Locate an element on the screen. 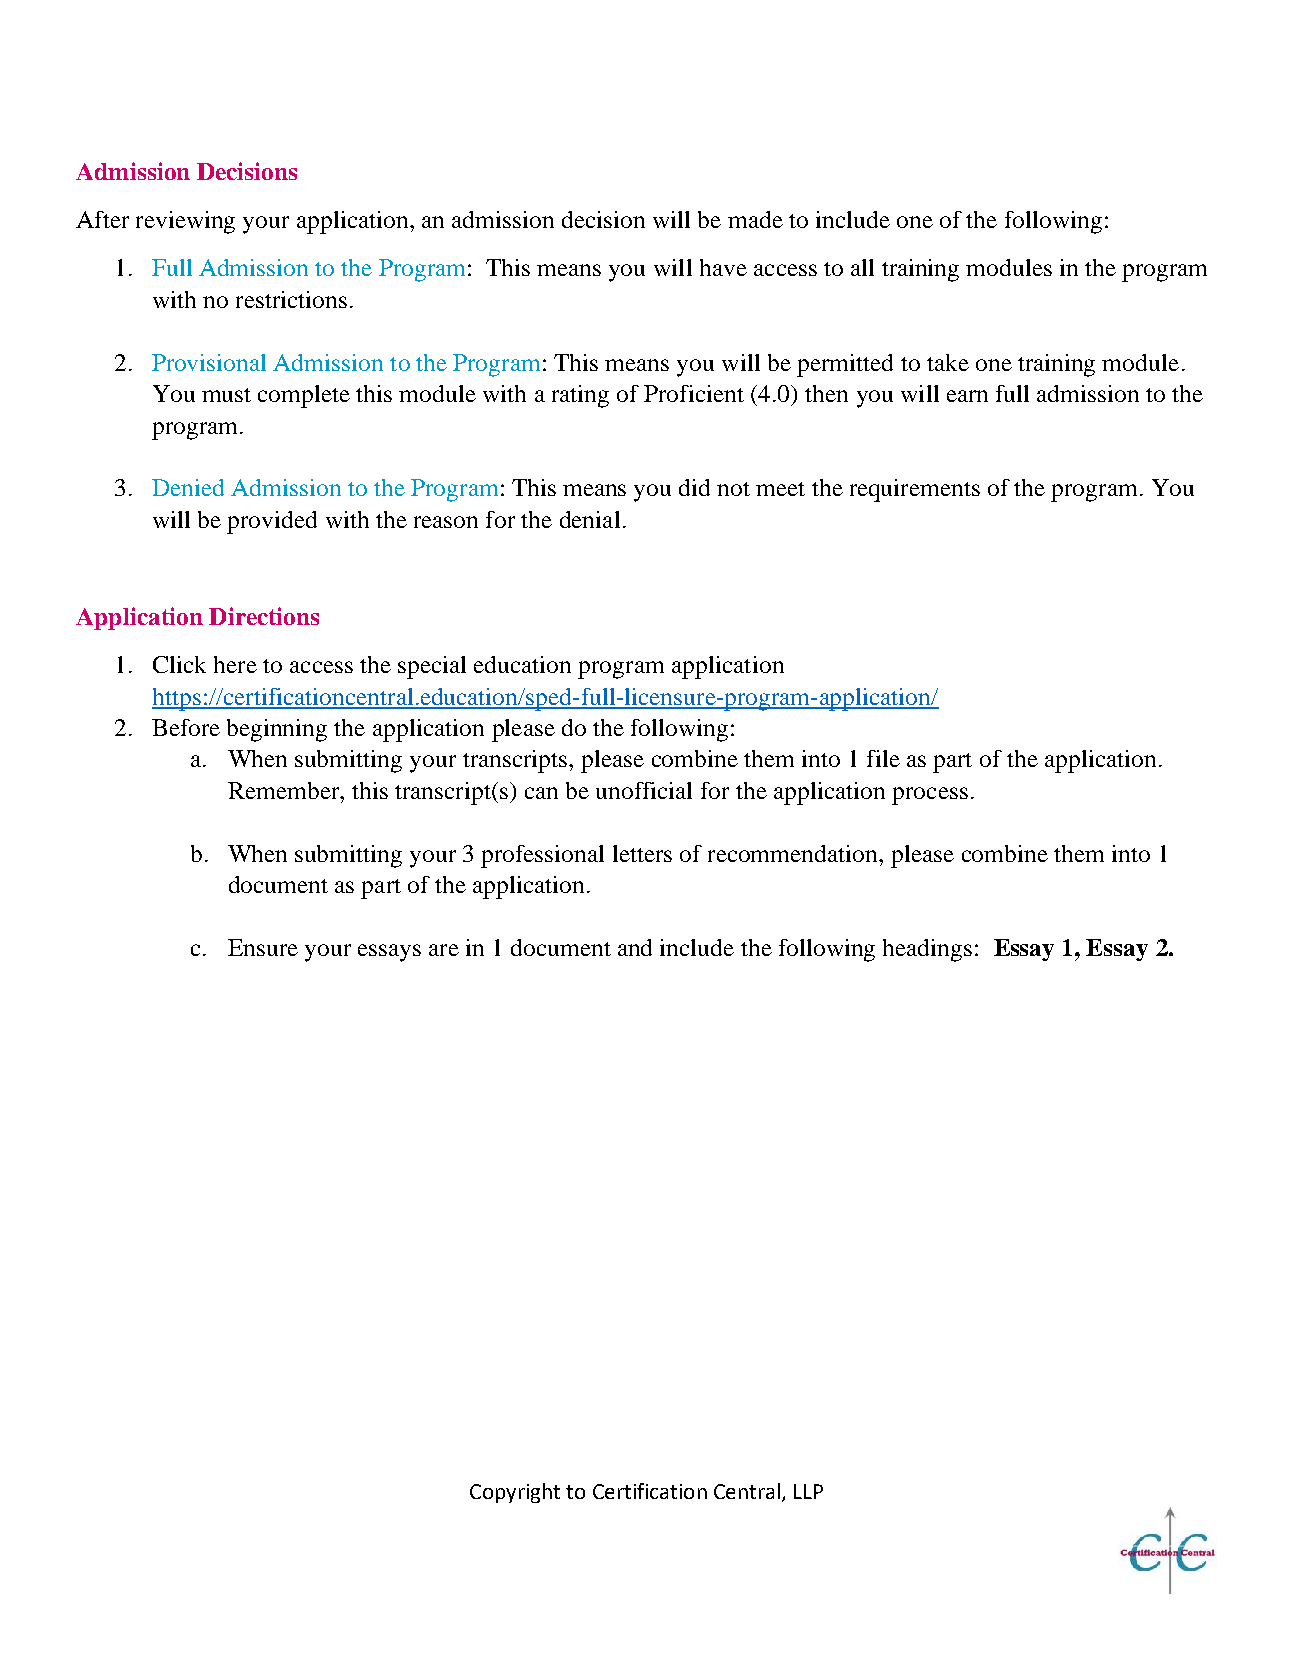  Copyright is located at coordinates (515, 1493).
